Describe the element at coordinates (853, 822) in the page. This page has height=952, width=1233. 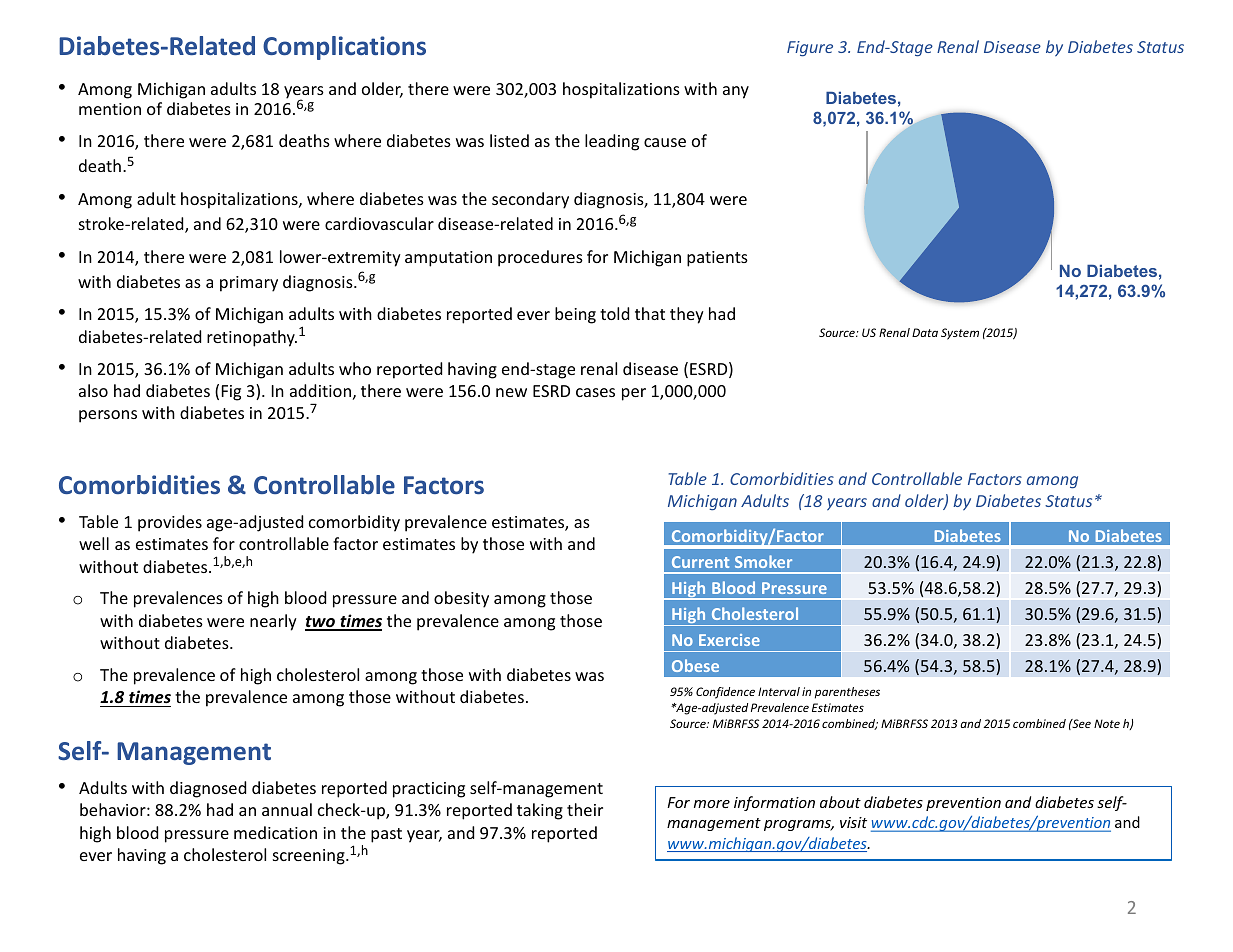
I see `visit` at that location.
